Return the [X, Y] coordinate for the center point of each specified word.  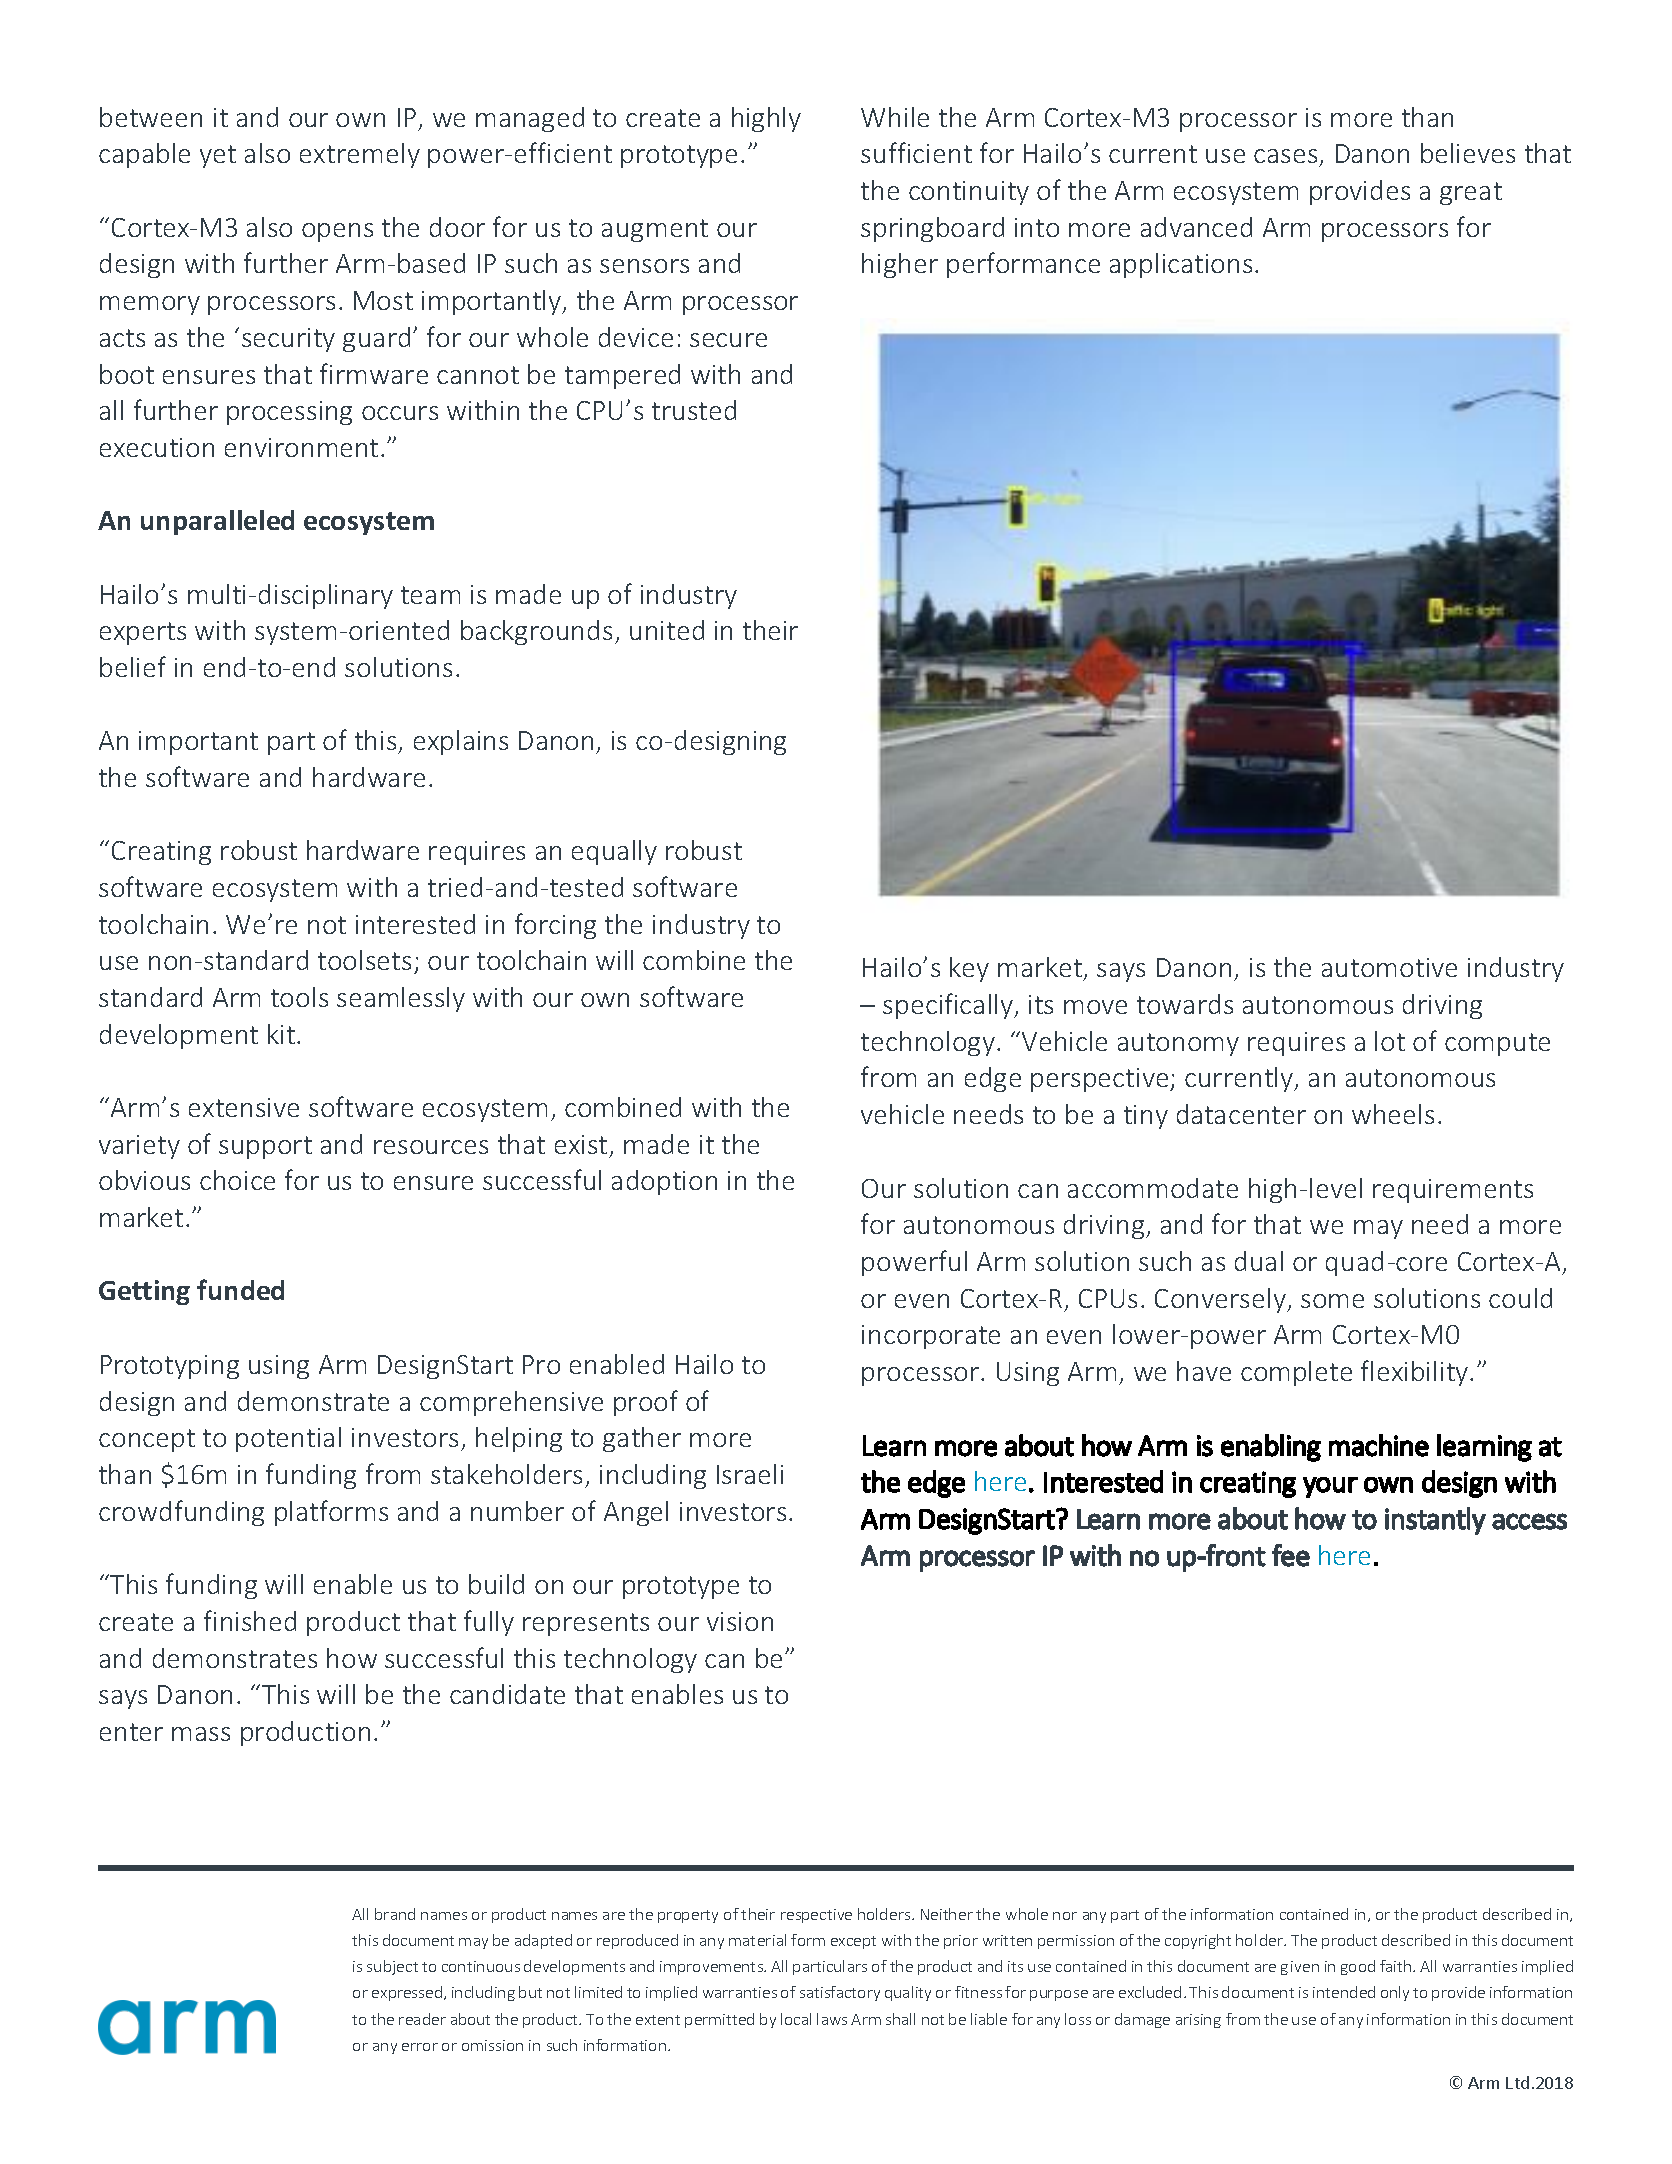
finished [250, 1620]
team [430, 595]
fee [1291, 1555]
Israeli [750, 1474]
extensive [244, 1107]
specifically [949, 1006]
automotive [1389, 967]
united [667, 630]
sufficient [916, 152]
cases [1285, 156]
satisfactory [840, 1993]
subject [392, 1967]
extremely [360, 155]
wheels [1393, 1114]
